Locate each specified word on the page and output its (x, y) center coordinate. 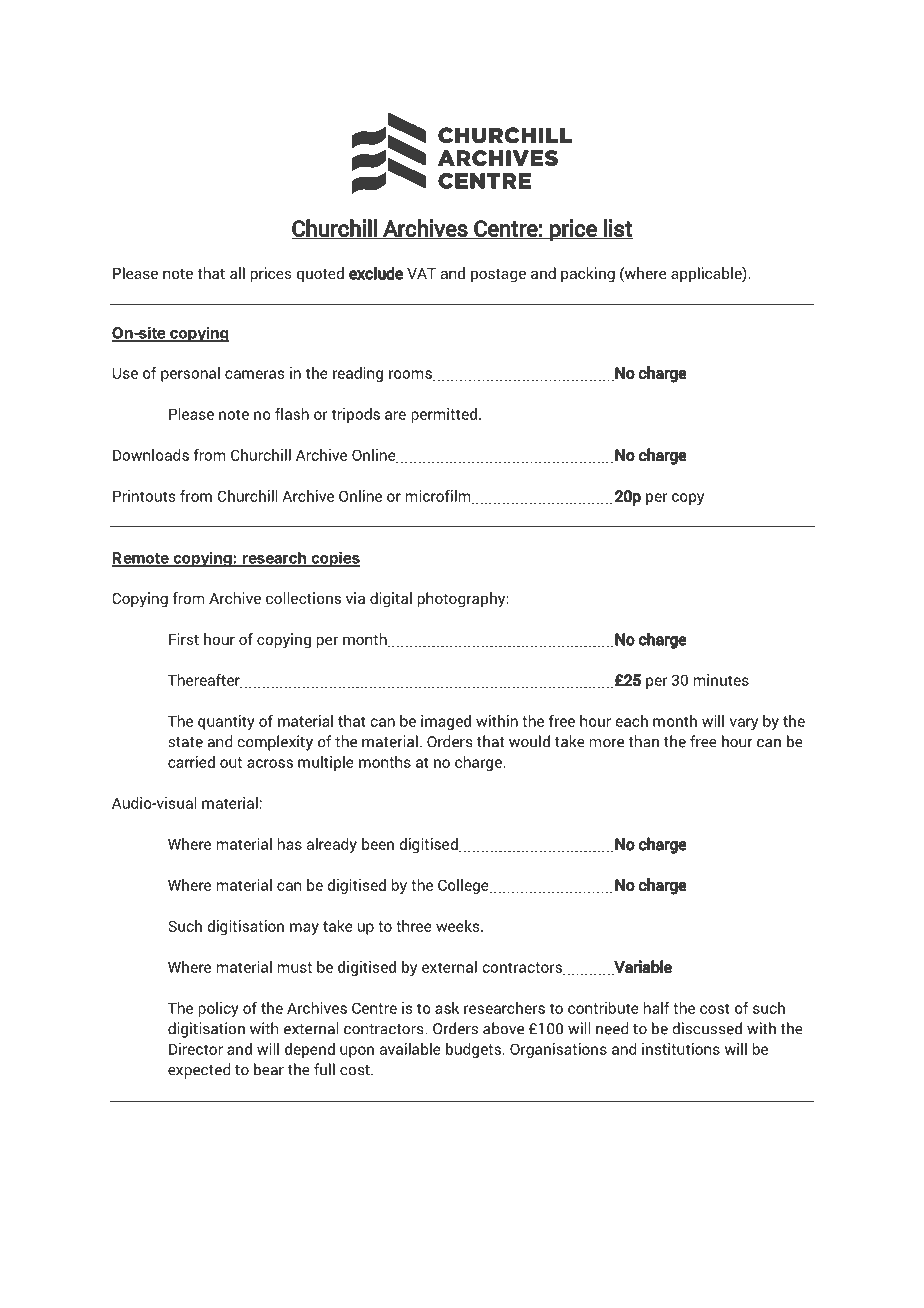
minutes (721, 680)
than (643, 741)
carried (191, 762)
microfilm (439, 497)
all (237, 273)
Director (196, 1049)
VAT (421, 273)
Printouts (144, 496)
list (617, 229)
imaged (446, 722)
